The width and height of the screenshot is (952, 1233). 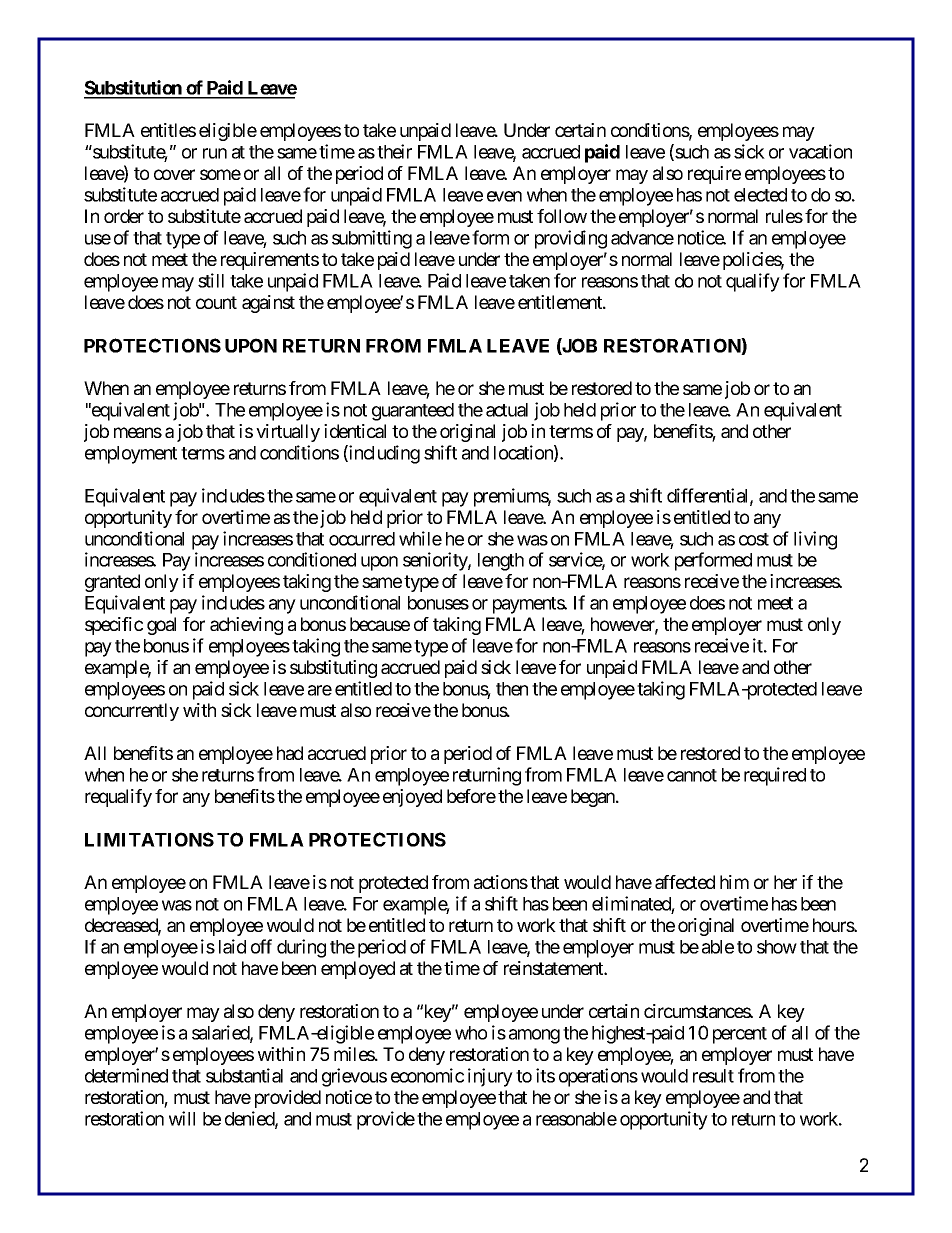 What do you see at coordinates (412, 798) in the screenshot?
I see `enjoyed` at bounding box center [412, 798].
